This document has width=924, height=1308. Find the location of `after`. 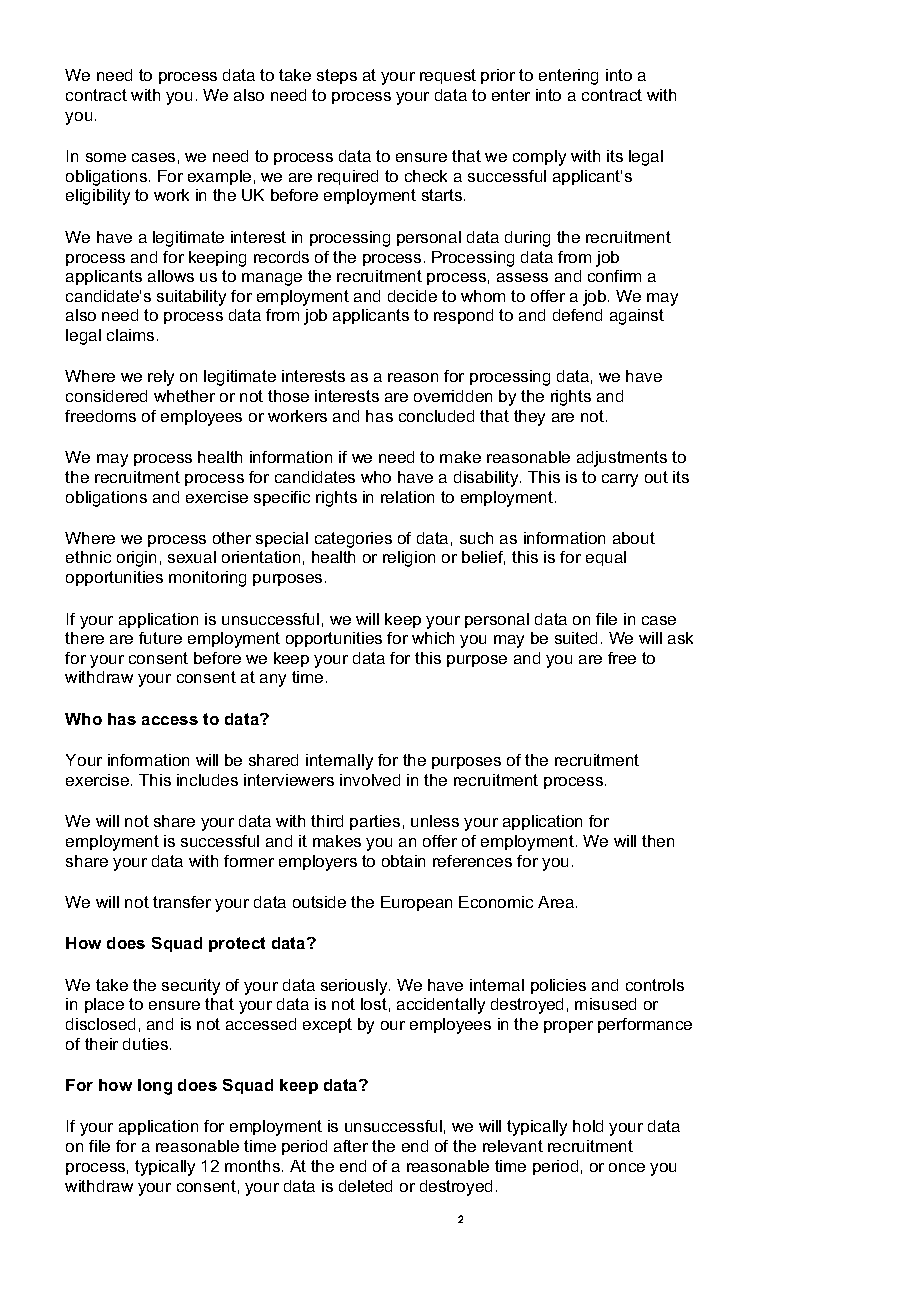

after is located at coordinates (351, 1146).
